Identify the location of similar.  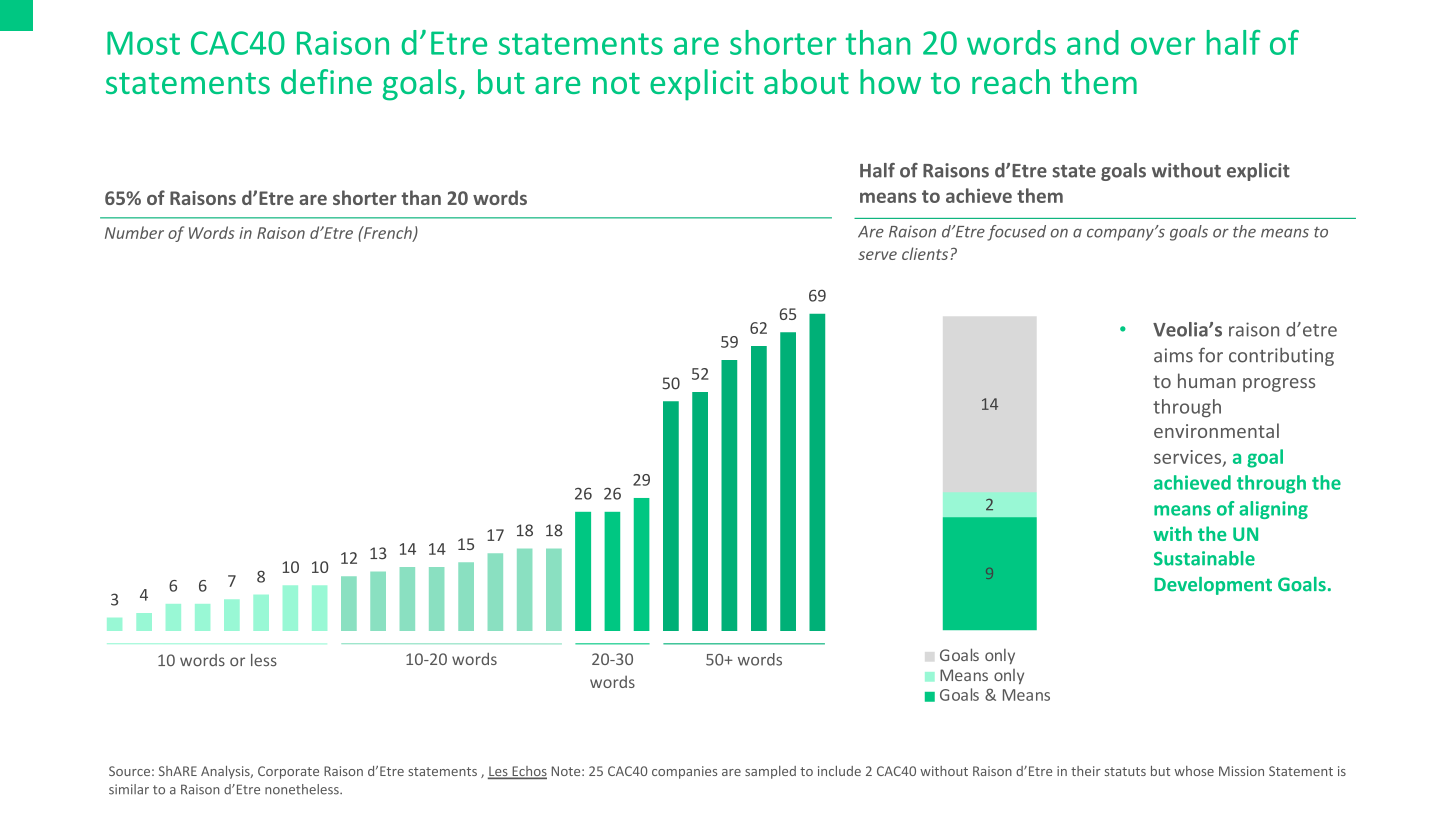
(129, 789).
